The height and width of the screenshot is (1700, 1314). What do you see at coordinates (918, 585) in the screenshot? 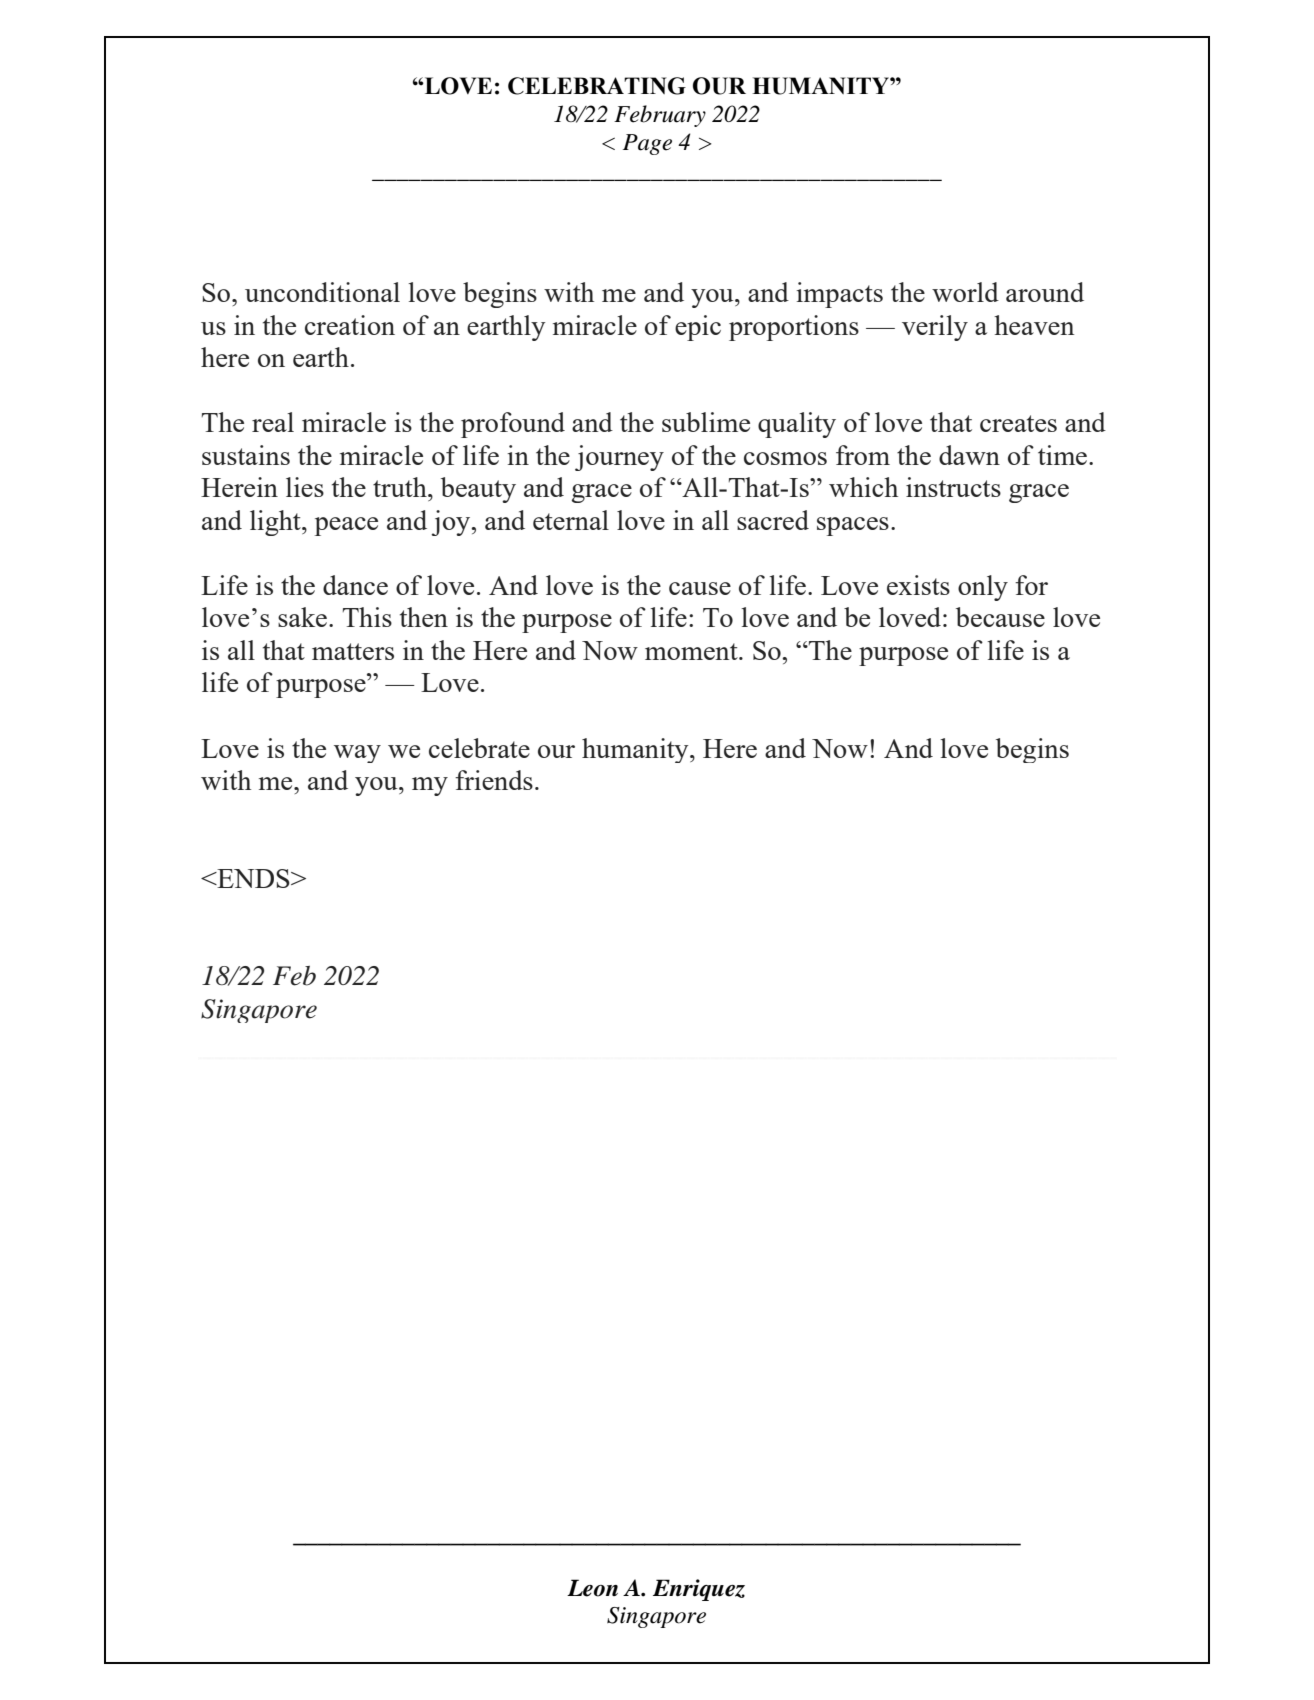
I see `exists` at bounding box center [918, 585].
